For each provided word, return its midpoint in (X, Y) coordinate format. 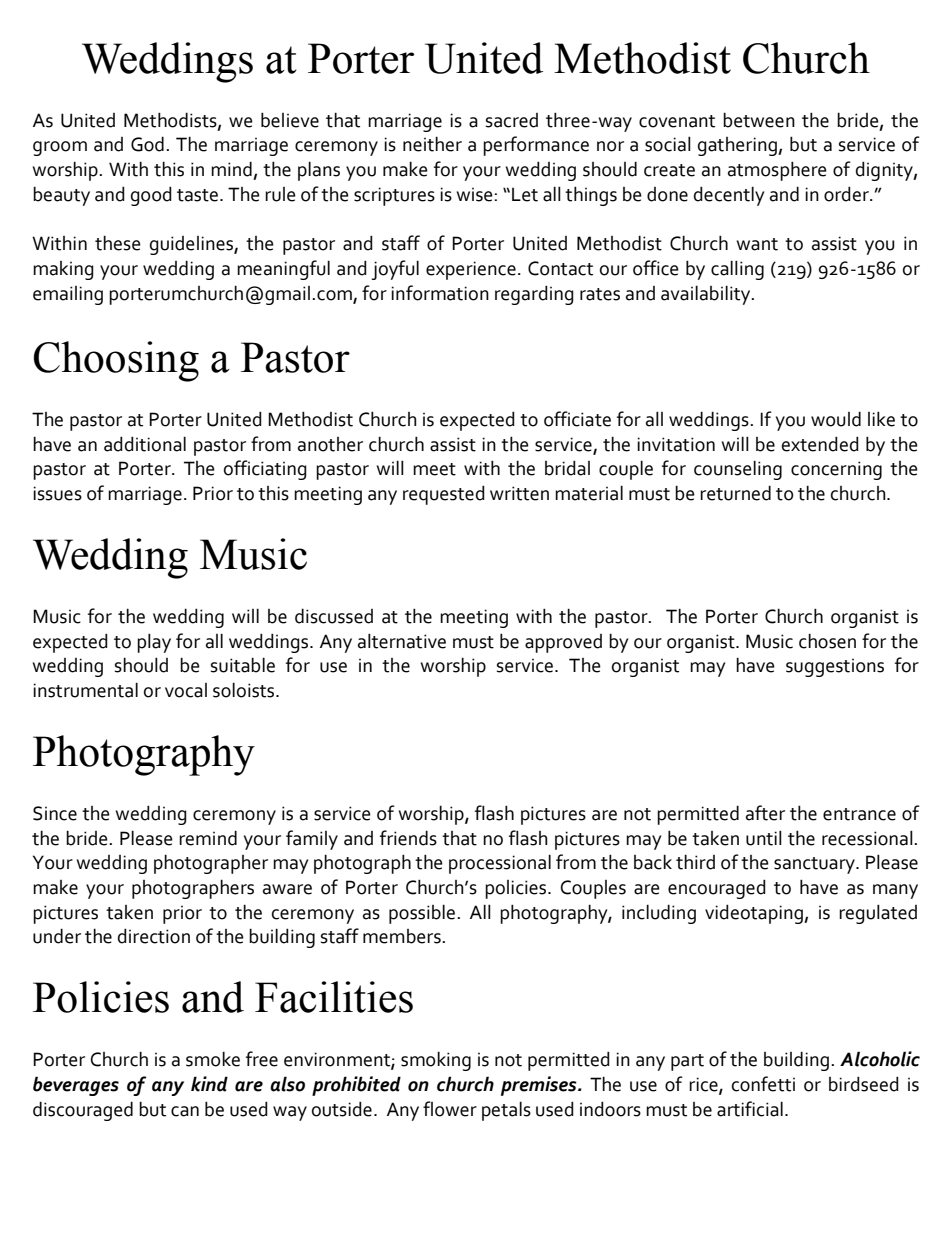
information (440, 293)
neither (432, 144)
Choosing (116, 361)
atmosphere (777, 171)
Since (55, 813)
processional (500, 864)
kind (209, 1084)
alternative (402, 641)
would (836, 419)
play (154, 643)
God (147, 144)
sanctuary (815, 865)
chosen (827, 641)
